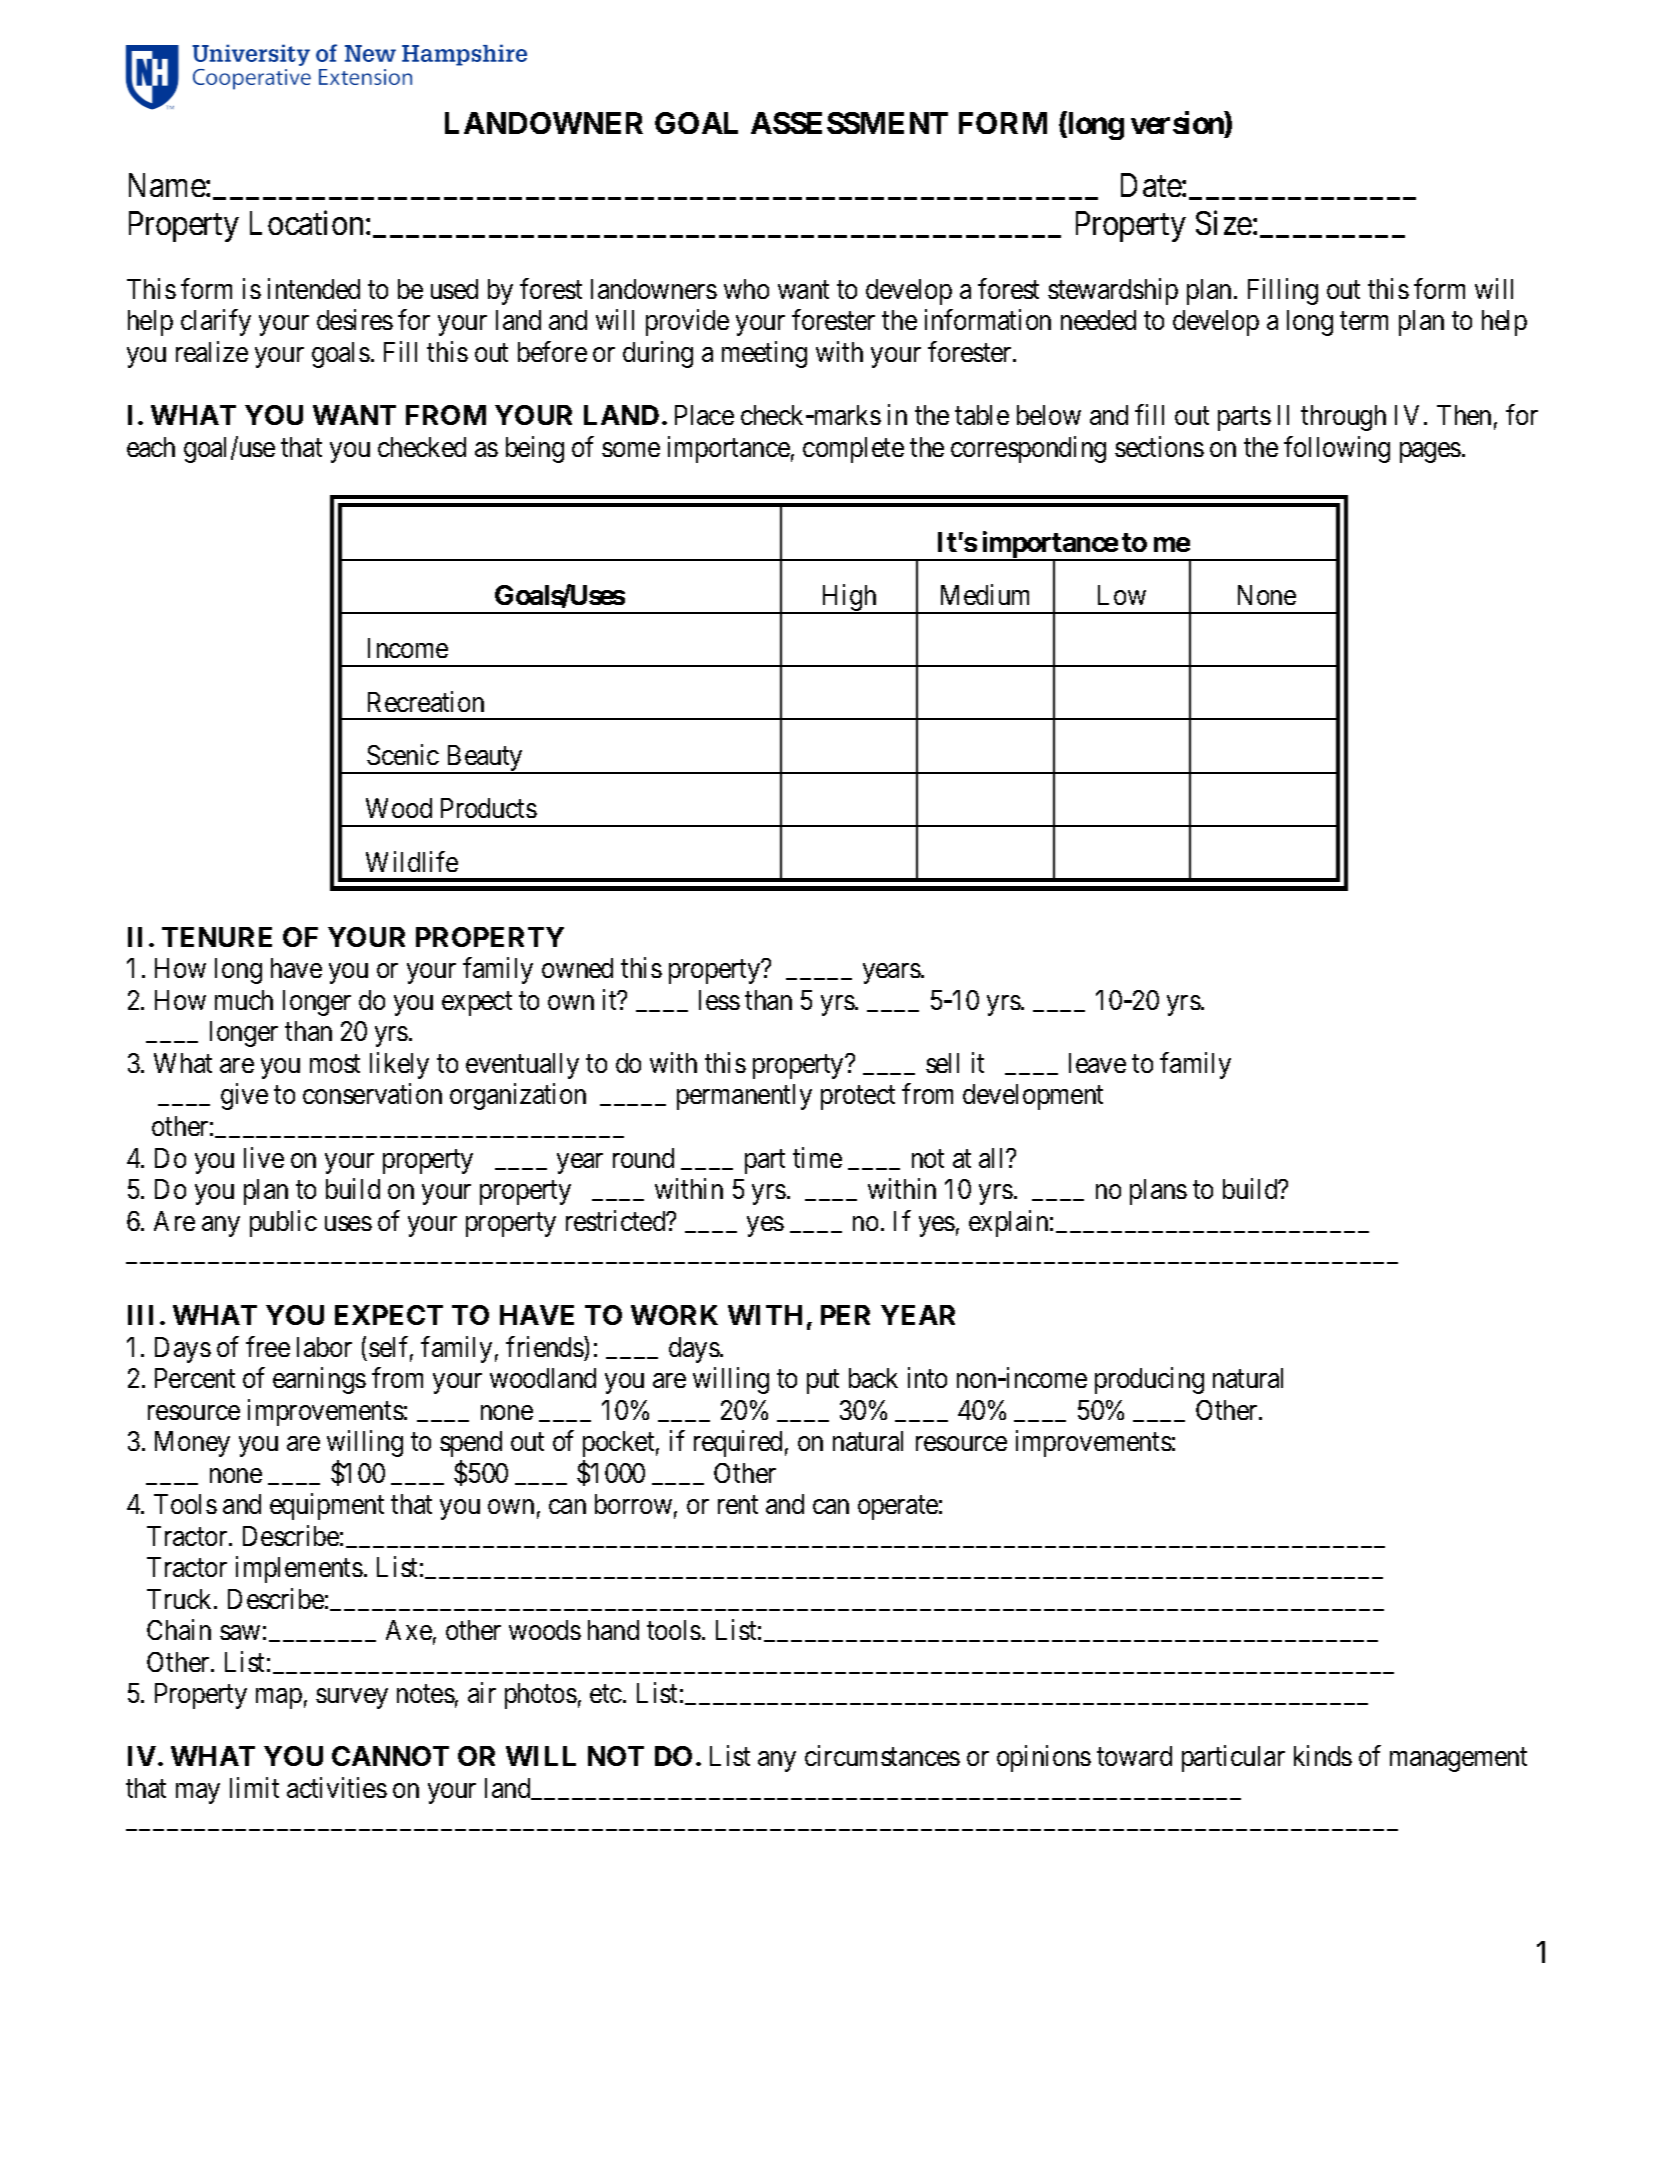  I want to click on ASSESSMENT, so click(849, 123).
